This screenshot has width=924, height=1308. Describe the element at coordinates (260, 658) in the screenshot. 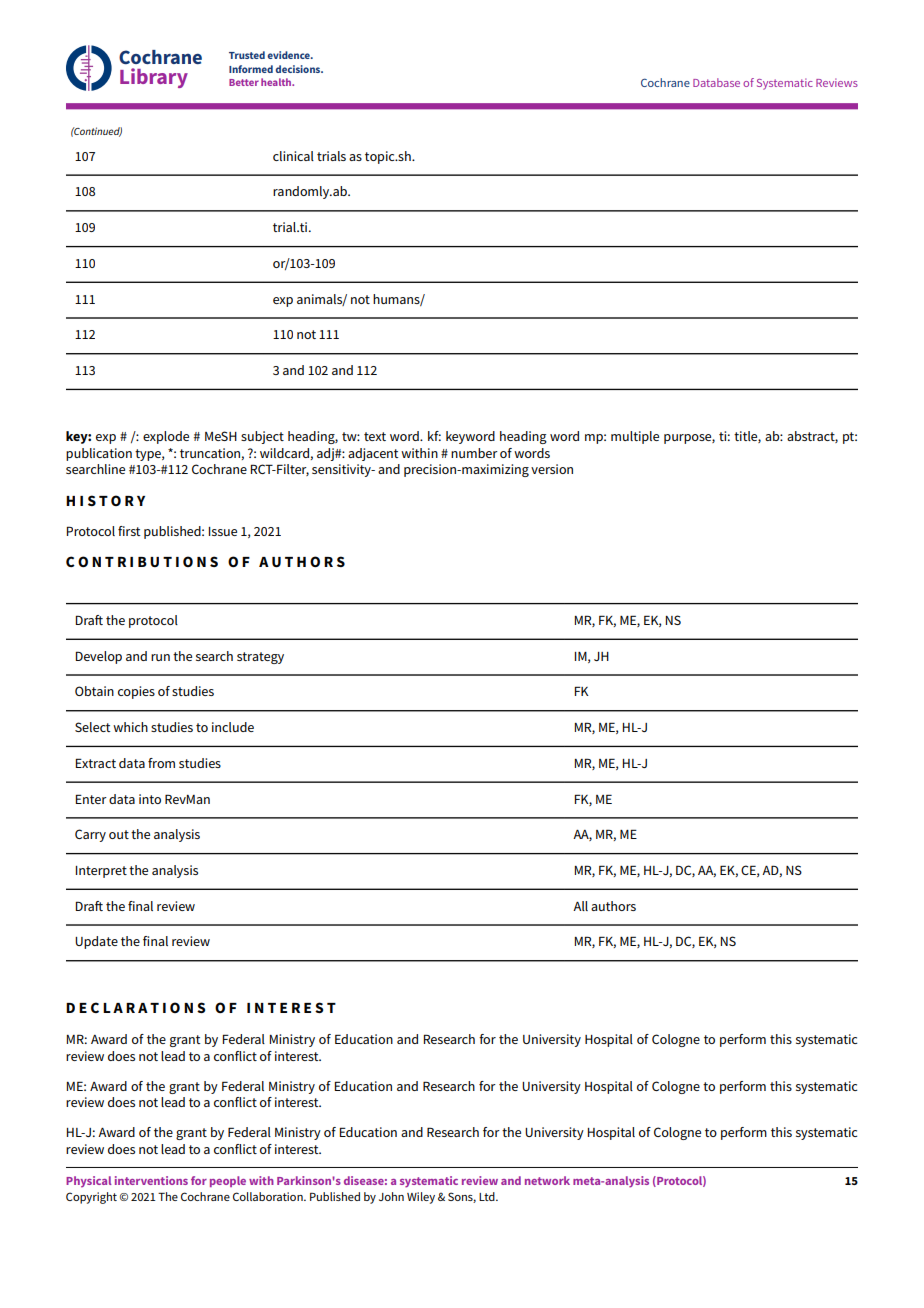

I see `strategy` at that location.
